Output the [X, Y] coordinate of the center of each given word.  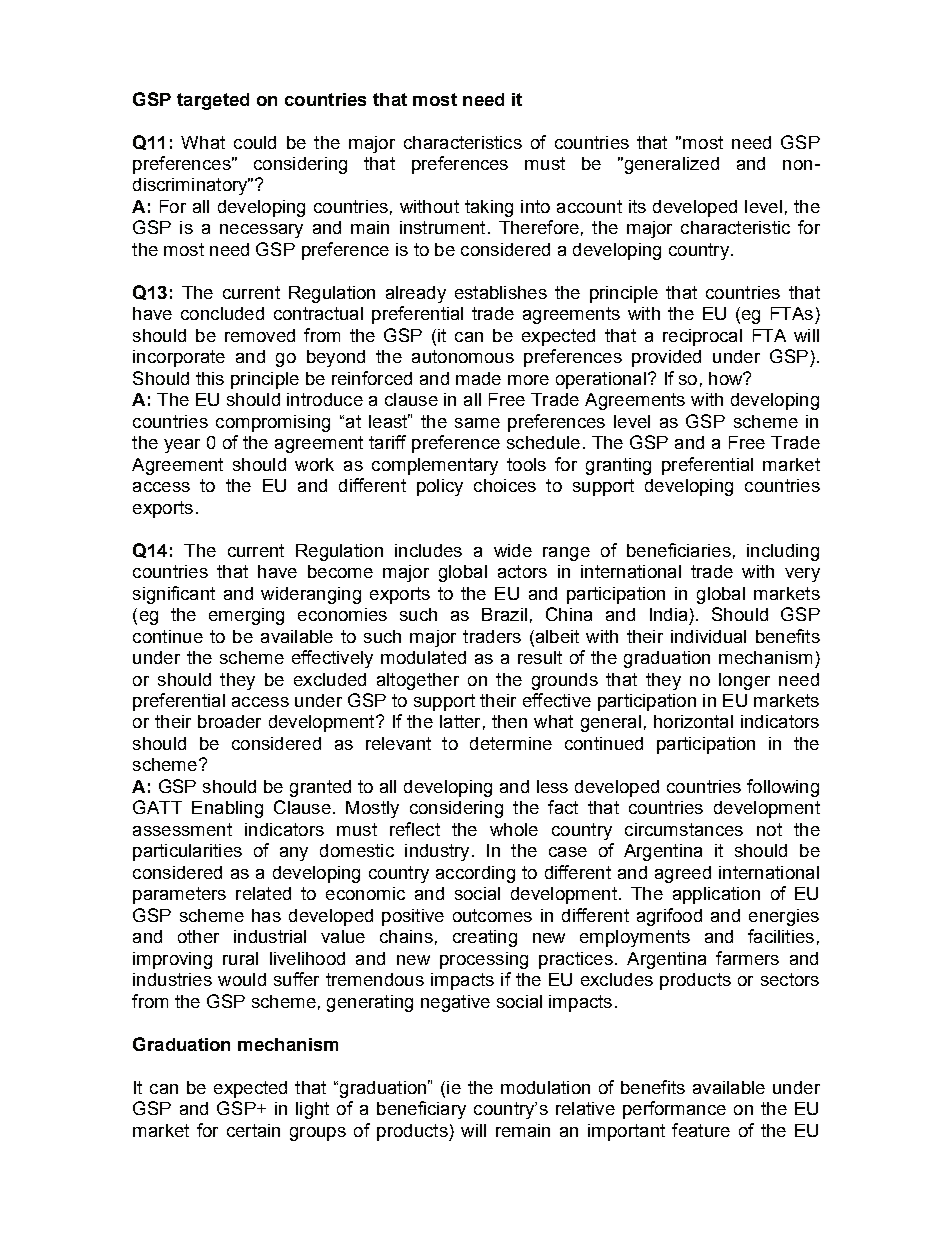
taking [489, 208]
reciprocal [702, 337]
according [475, 874]
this [210, 378]
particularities [187, 852]
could [255, 142]
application [716, 895]
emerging [246, 616]
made [478, 378]
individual [708, 636]
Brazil [504, 614]
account [589, 206]
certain [253, 1130]
